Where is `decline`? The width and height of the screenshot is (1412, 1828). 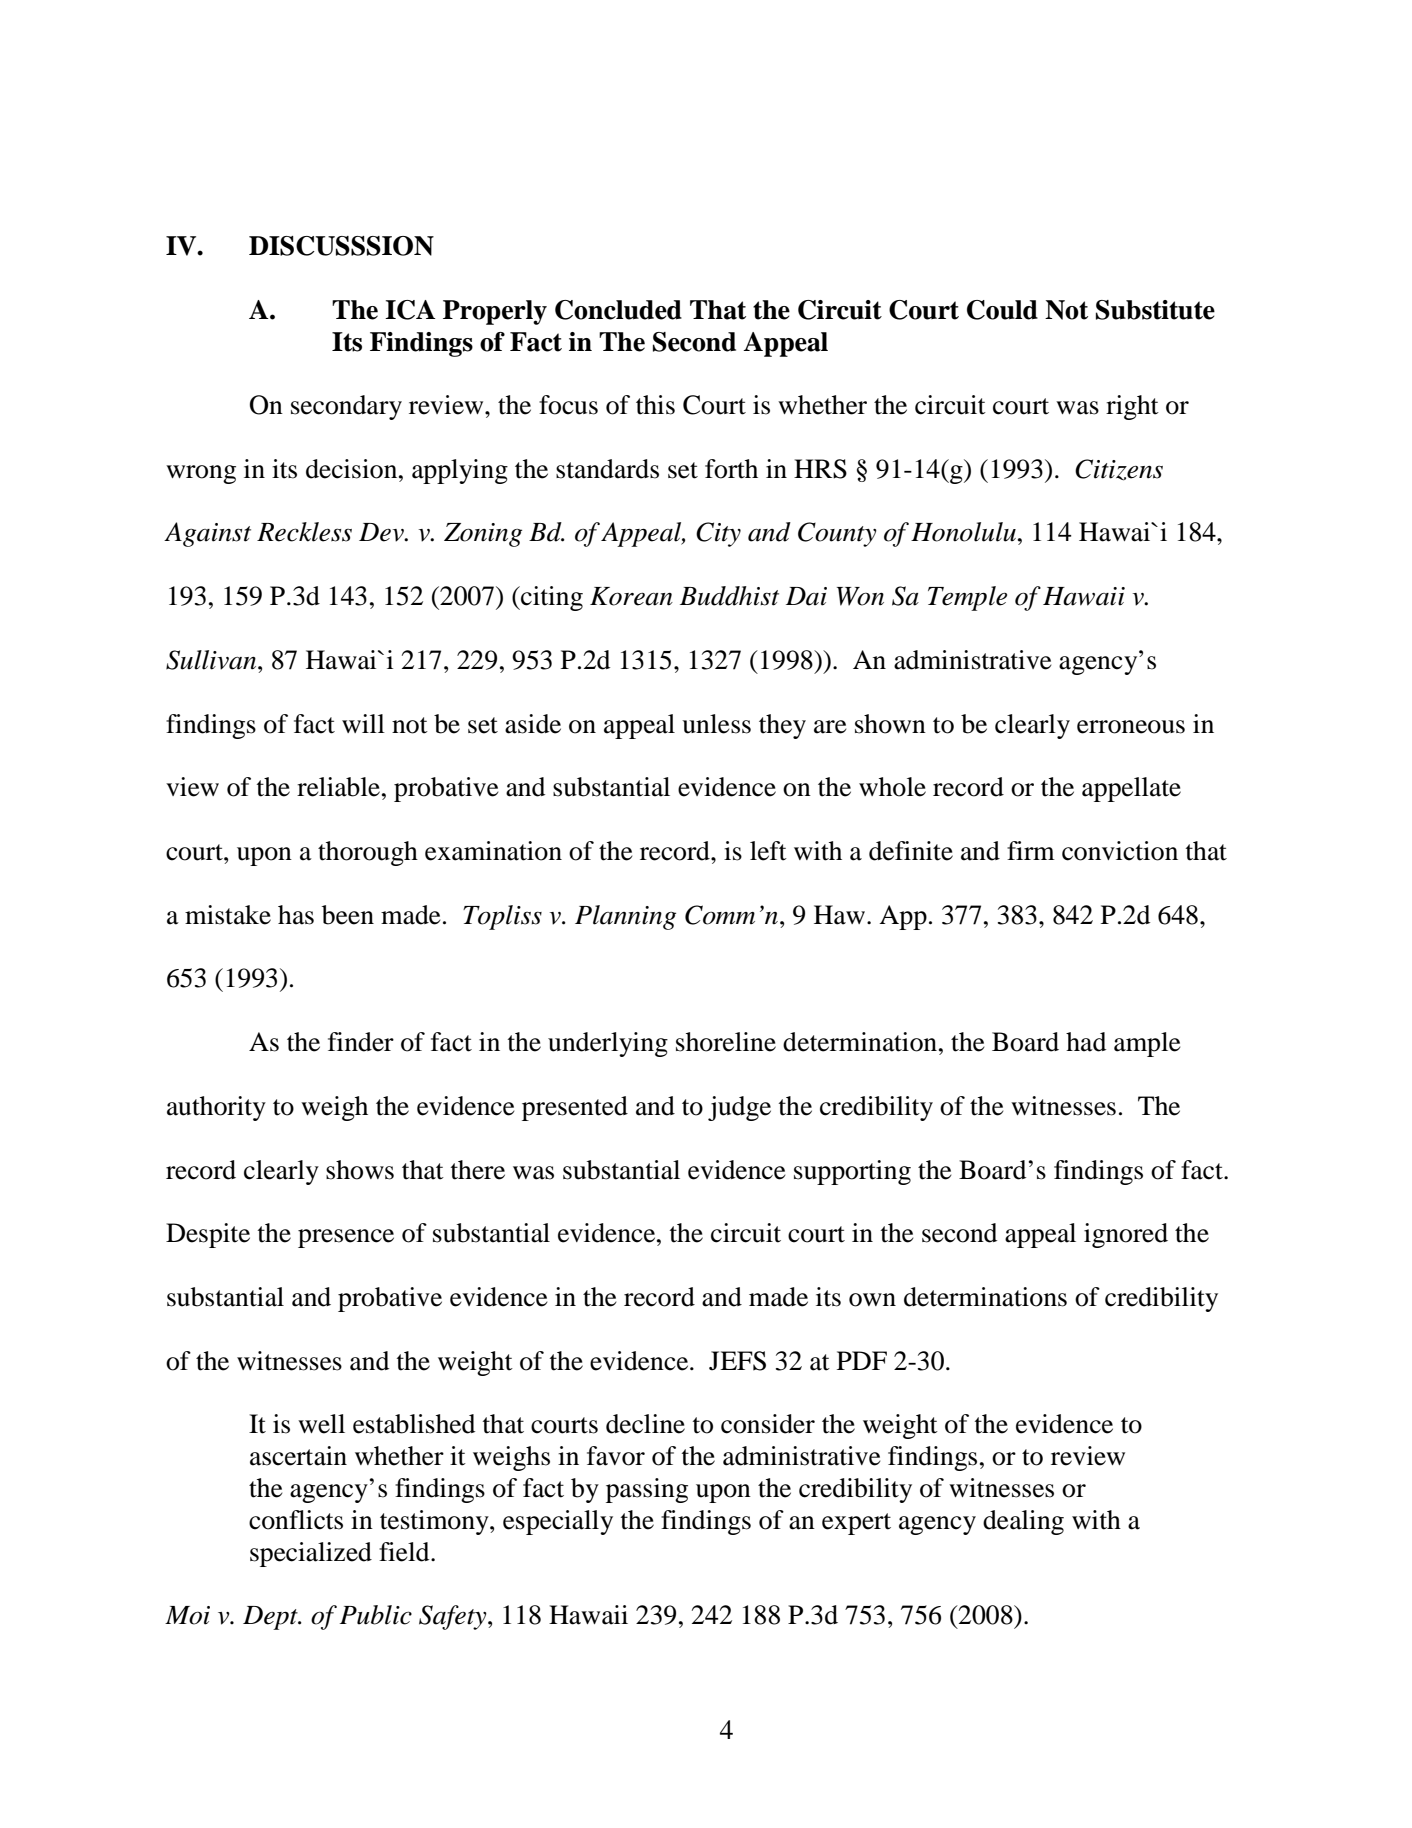 decline is located at coordinates (645, 1424).
